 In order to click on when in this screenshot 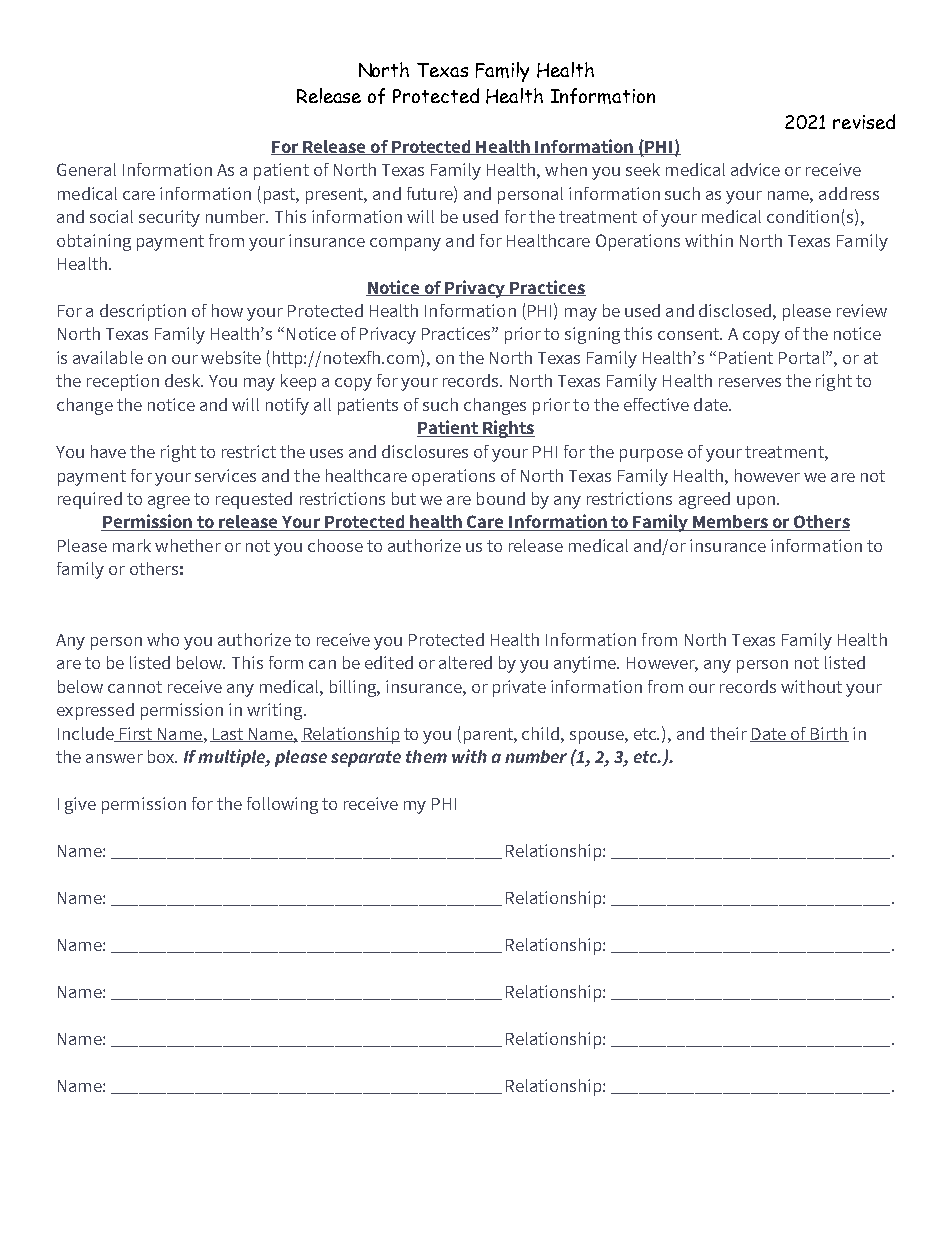, I will do `click(566, 169)`.
